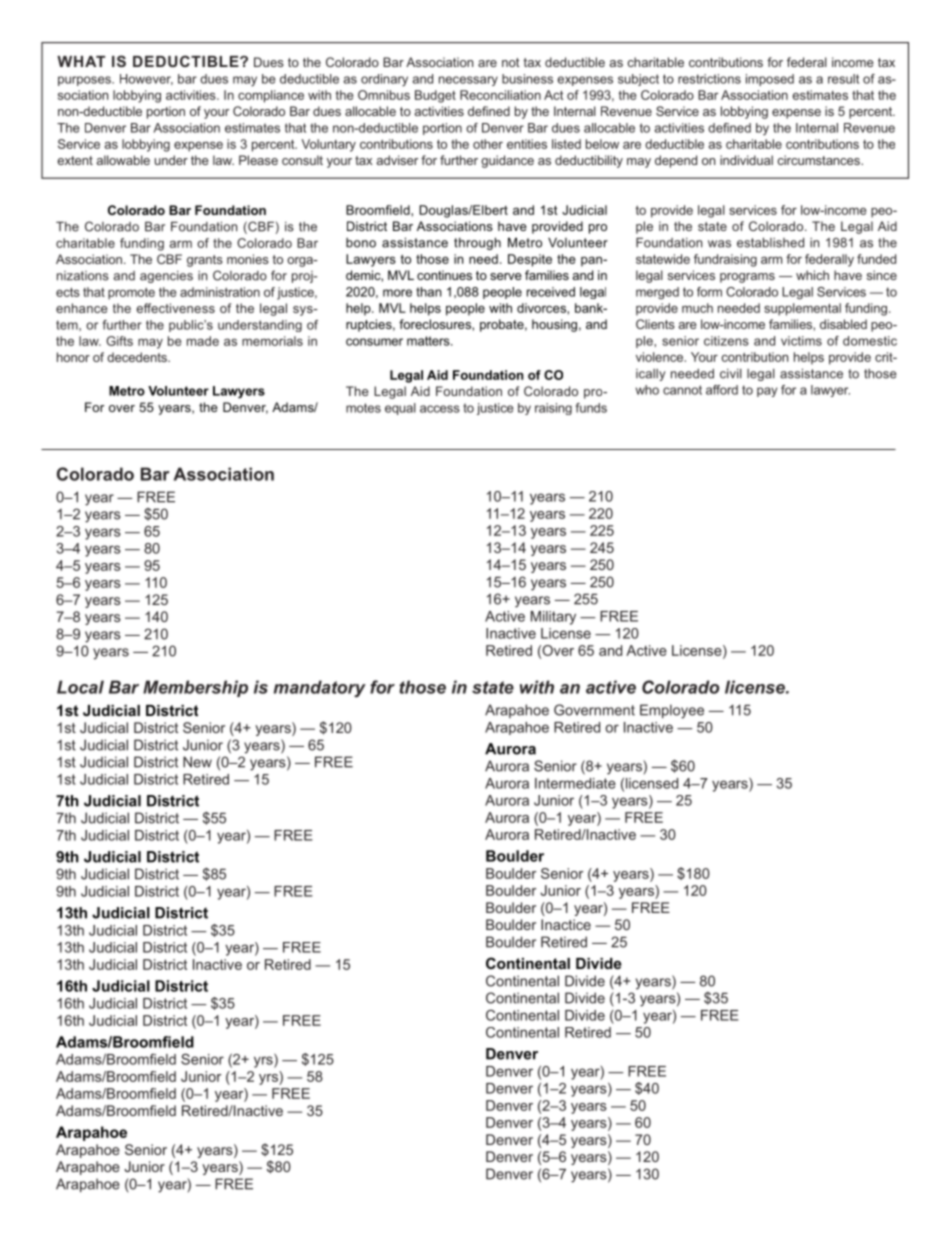  Describe the element at coordinates (138, 357) in the screenshot. I see `decedents` at that location.
